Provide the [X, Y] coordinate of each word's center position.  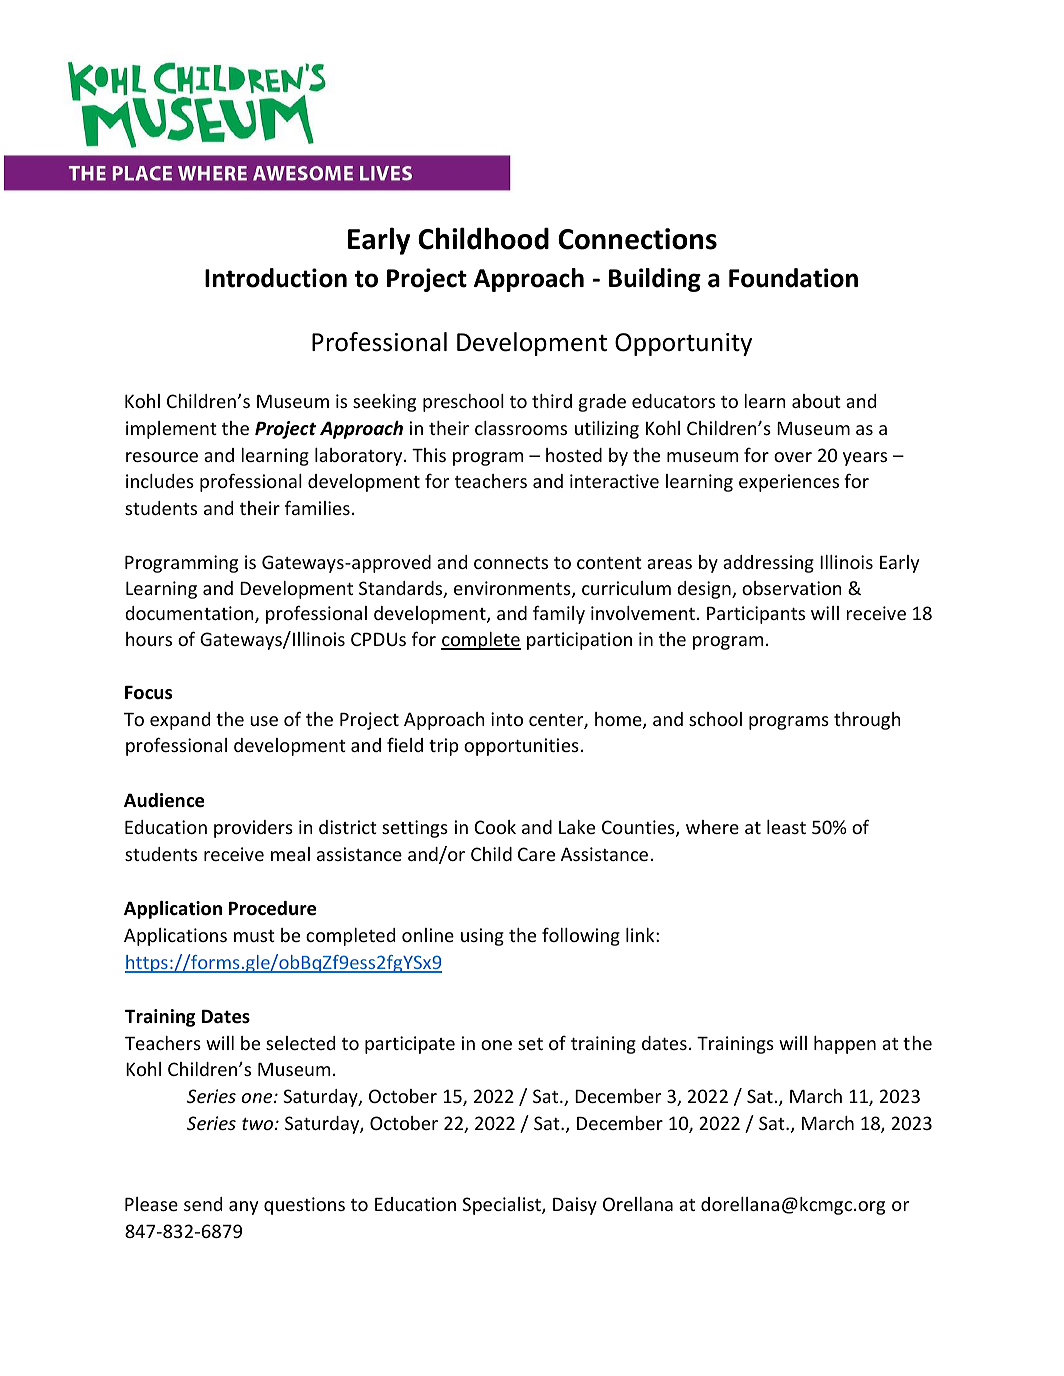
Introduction [276, 278]
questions [304, 1206]
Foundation [793, 278]
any [243, 1208]
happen [845, 1045]
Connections [637, 239]
